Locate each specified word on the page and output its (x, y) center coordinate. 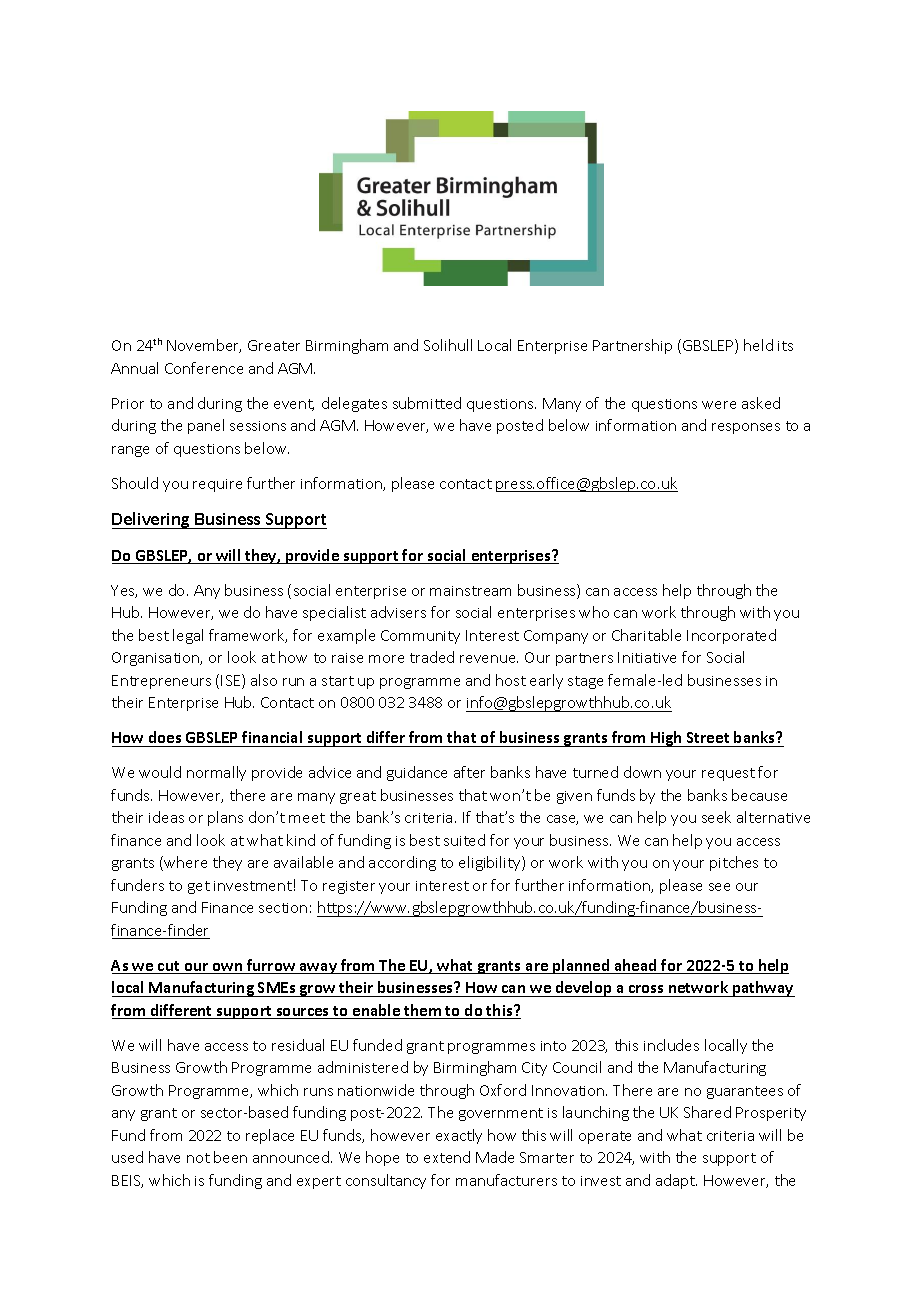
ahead (635, 966)
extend (447, 1157)
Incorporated (731, 636)
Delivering (152, 520)
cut (169, 967)
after (469, 772)
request (728, 774)
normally (216, 773)
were (719, 405)
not (198, 1158)
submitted (427, 403)
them (423, 1011)
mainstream (470, 591)
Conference (204, 368)
